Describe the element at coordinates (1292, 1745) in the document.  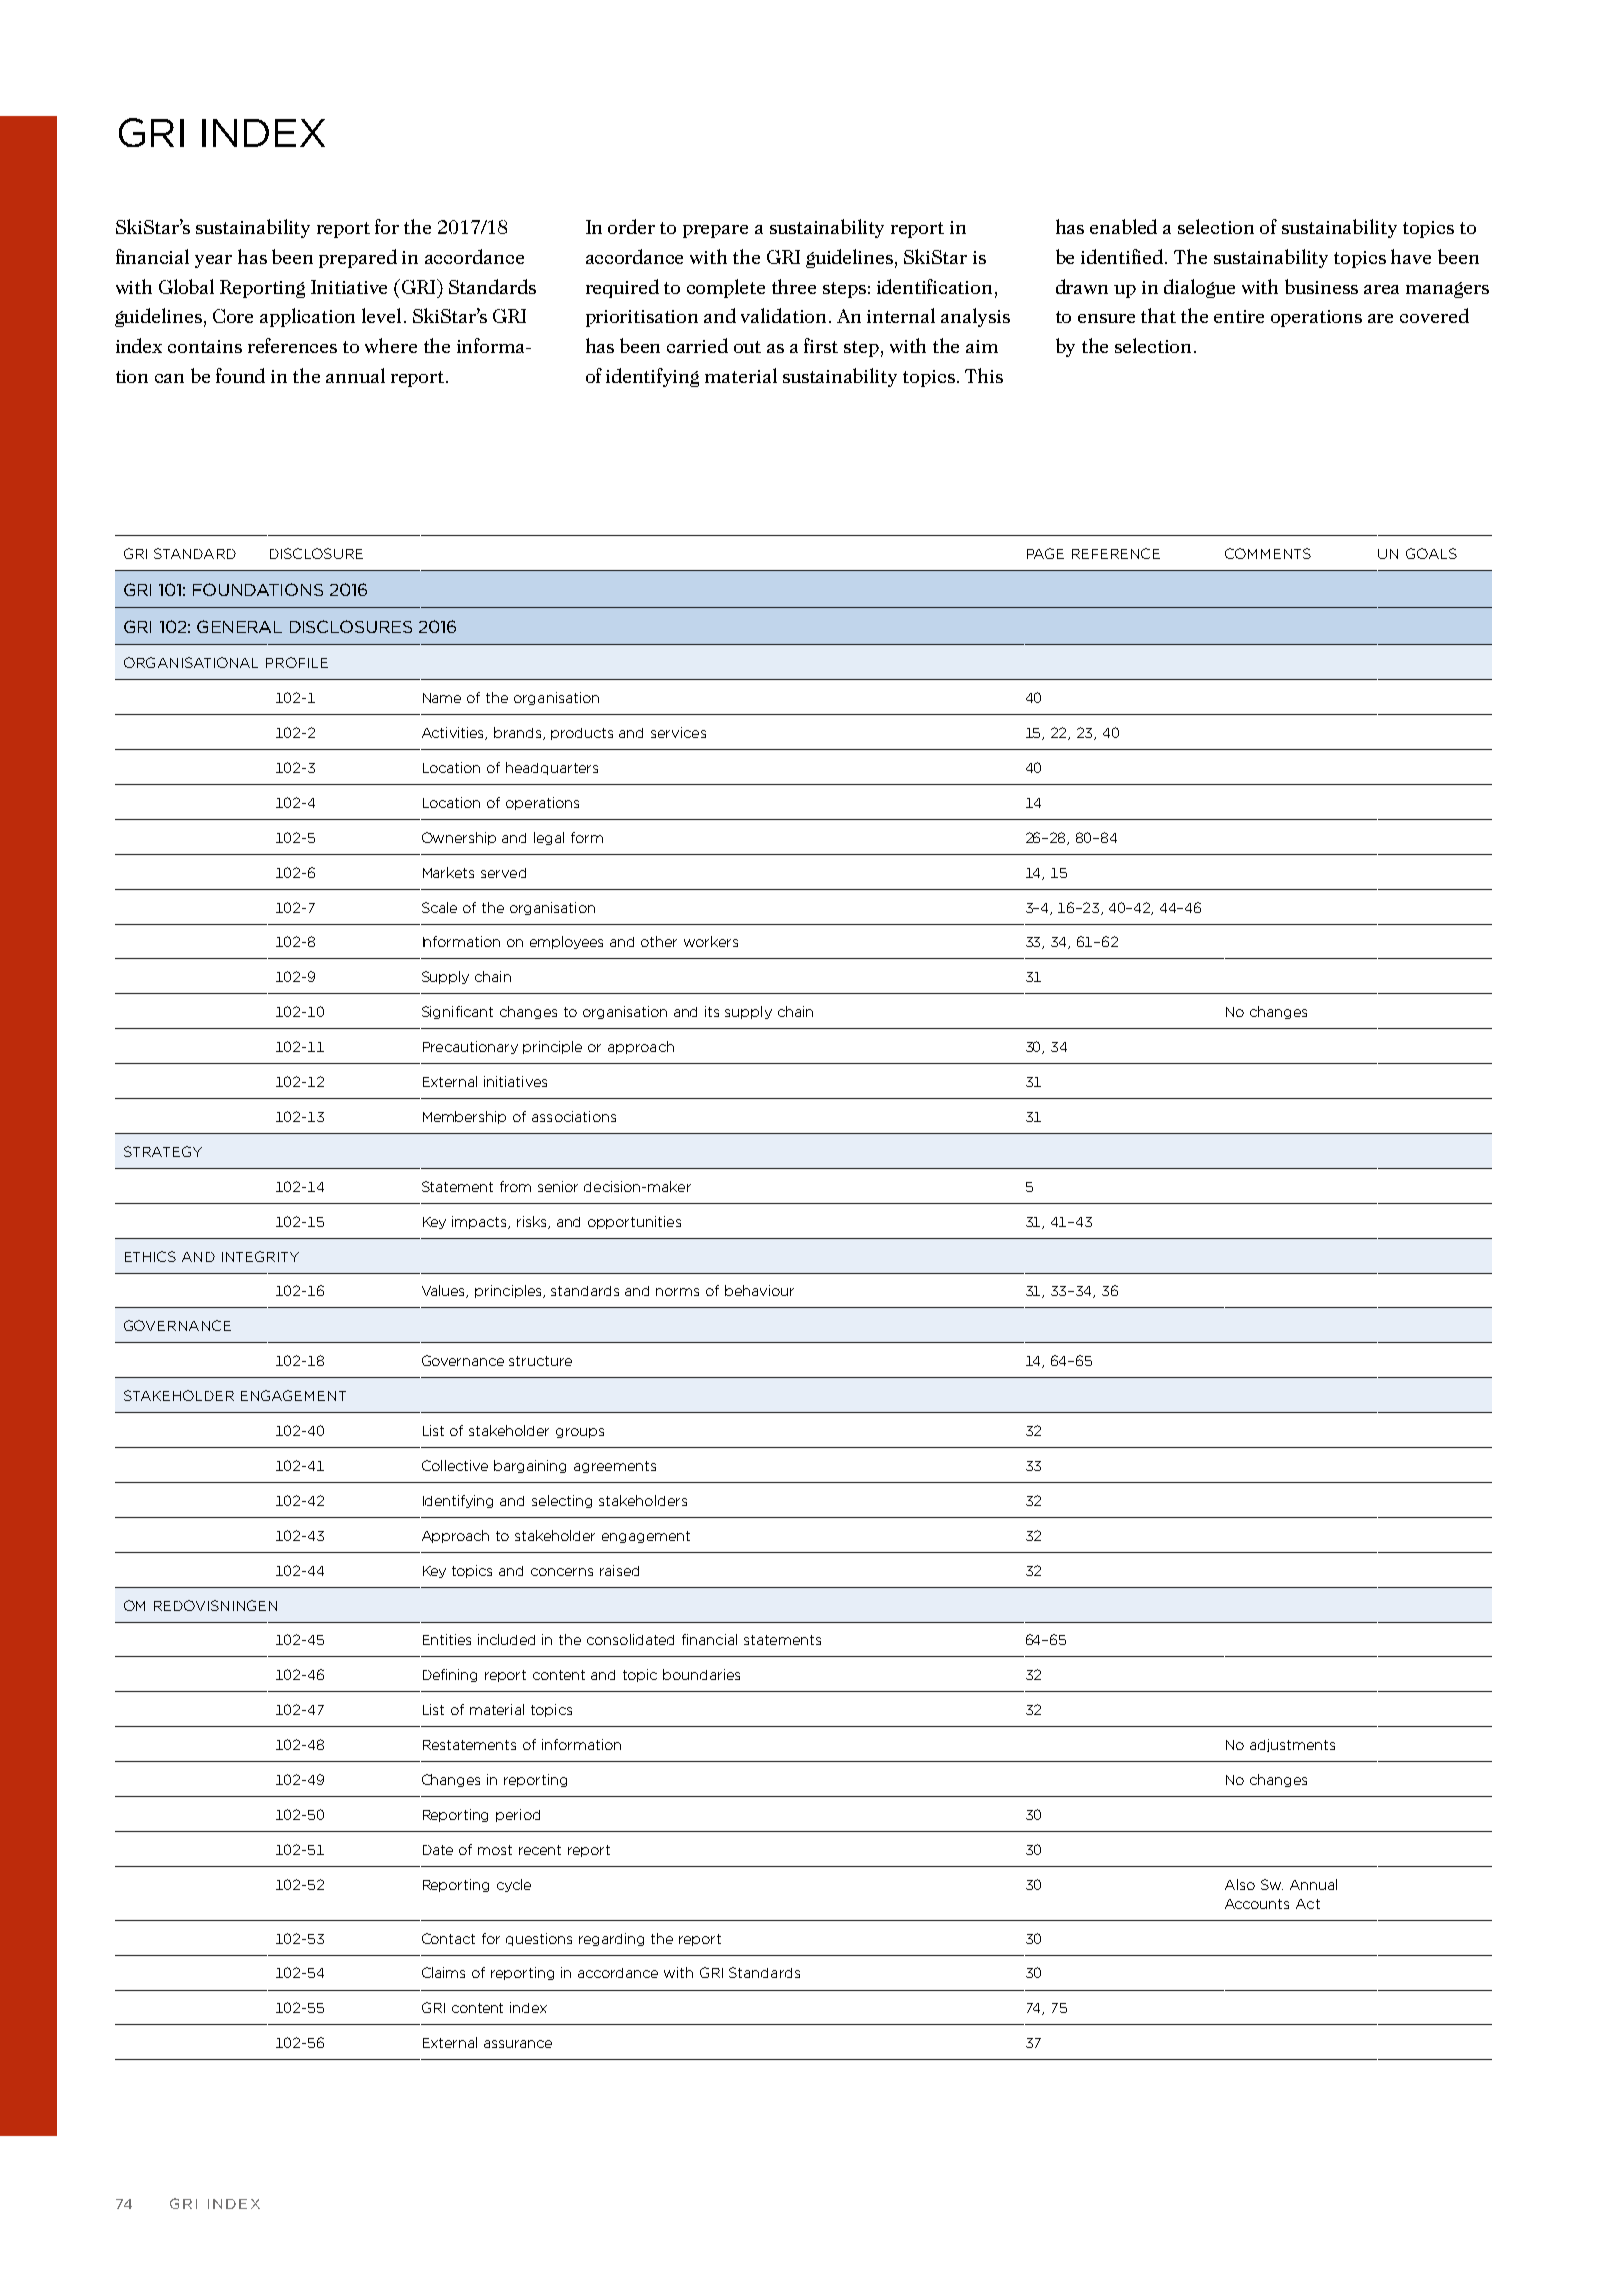
I see `adjustments` at that location.
